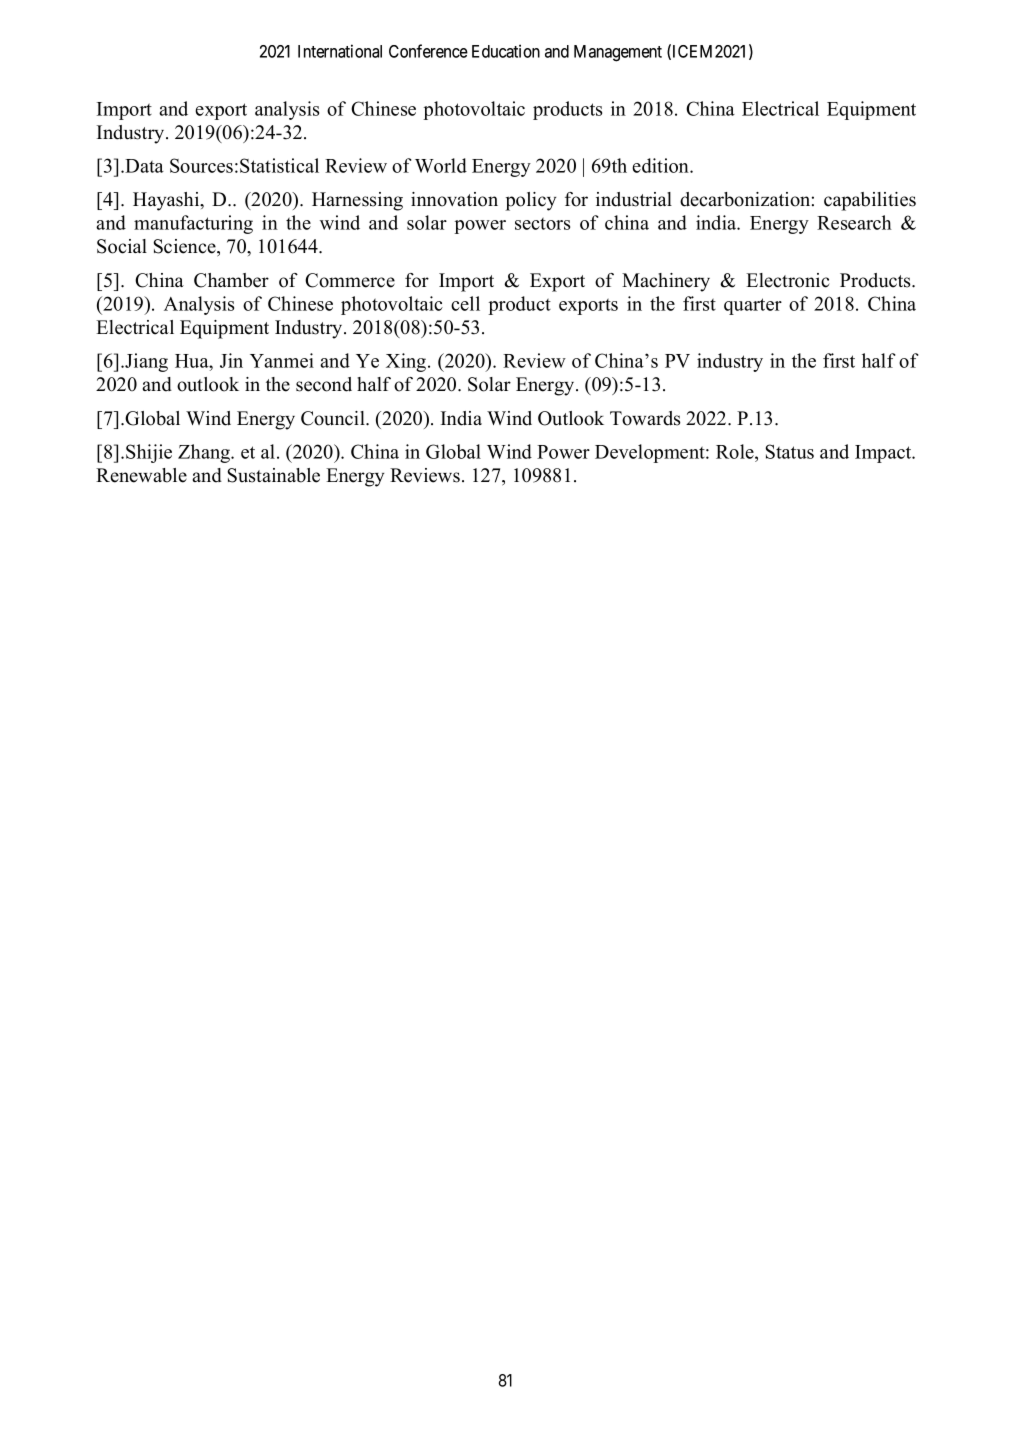 This image has width=1013, height=1433. I want to click on Chamber, so click(231, 280).
